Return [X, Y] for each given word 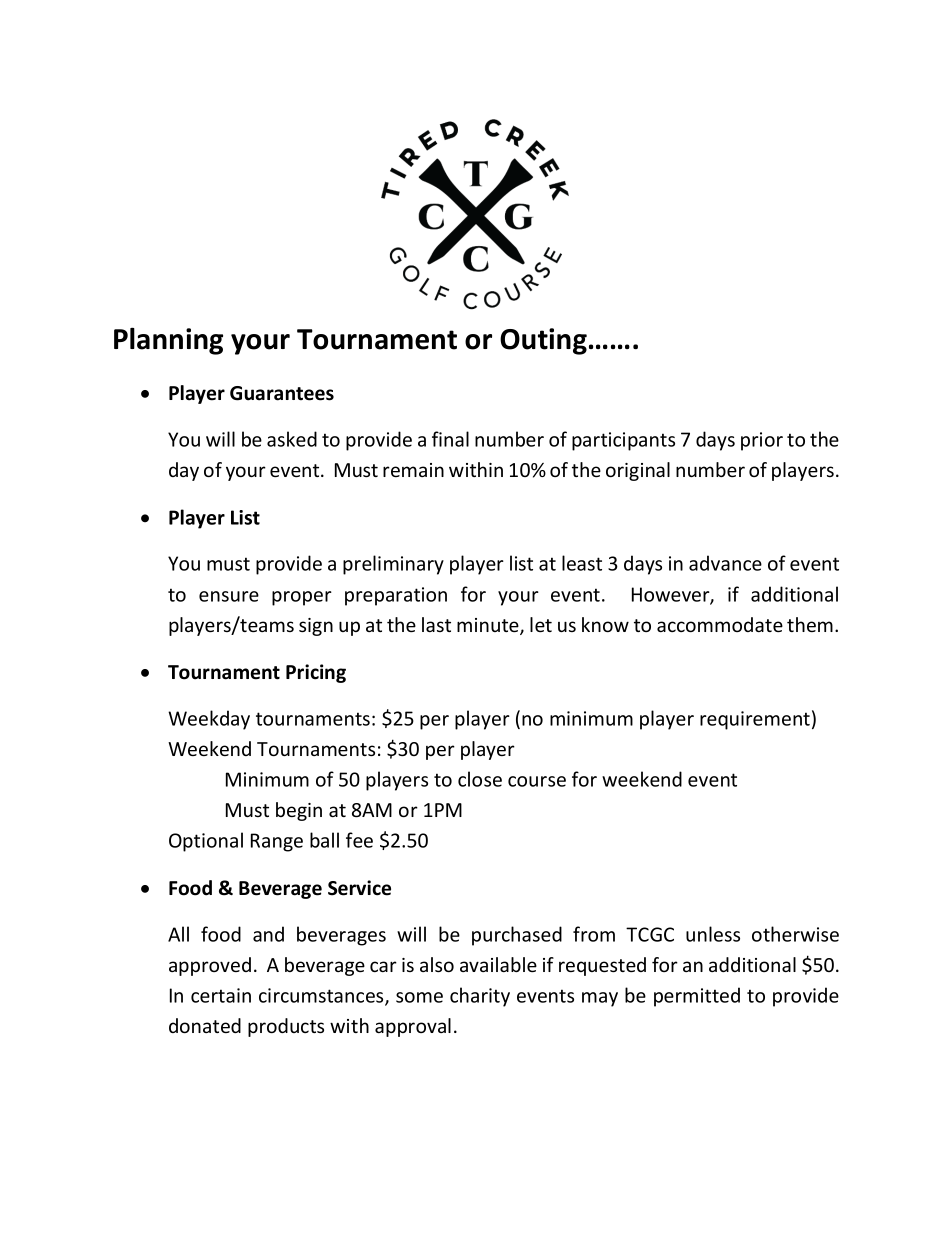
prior [762, 441]
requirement [755, 720]
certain [221, 995]
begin [299, 811]
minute [489, 626]
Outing [543, 341]
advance [725, 563]
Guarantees [282, 393]
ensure [229, 596]
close [480, 779]
